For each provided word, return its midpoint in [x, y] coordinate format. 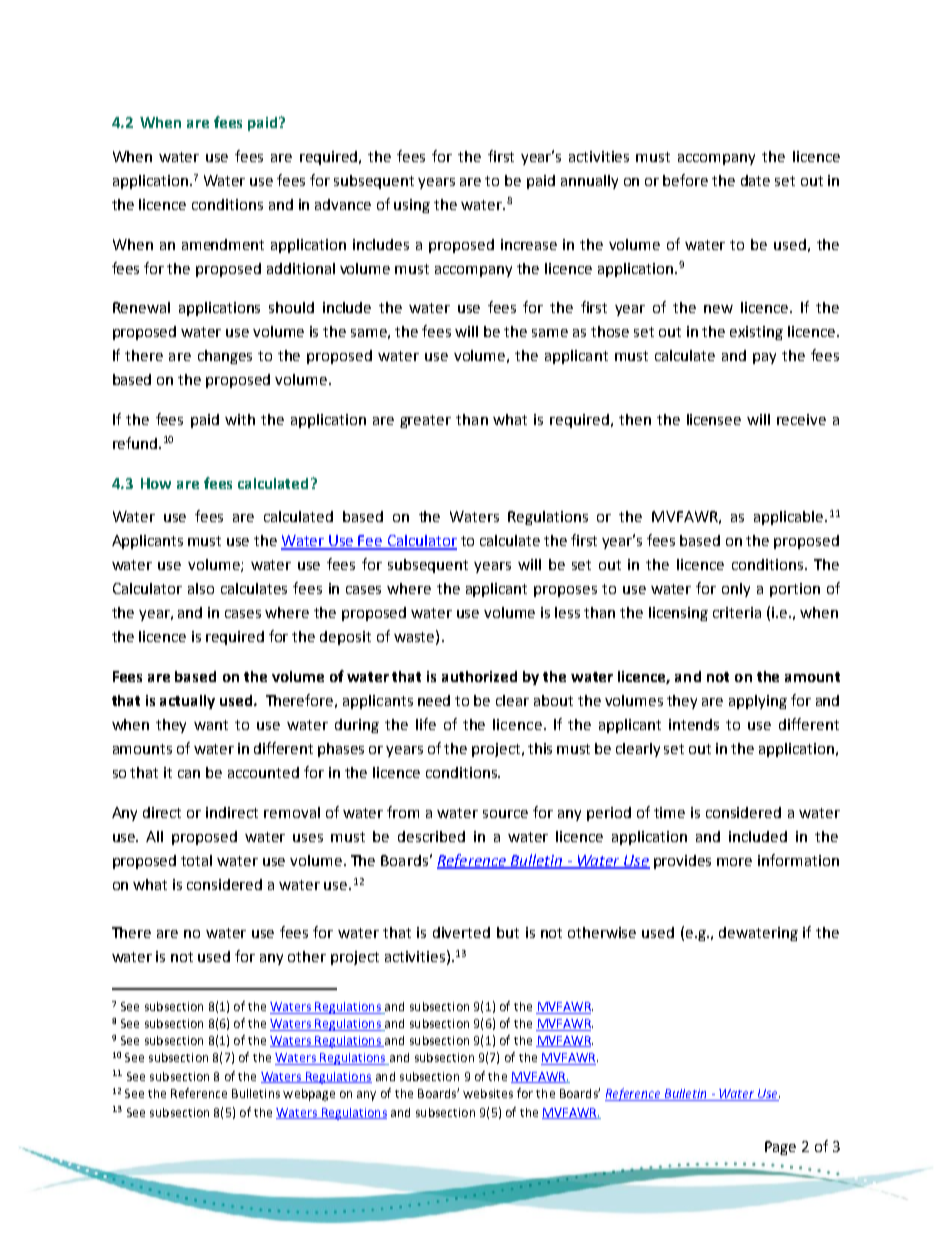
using [412, 206]
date [755, 180]
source [505, 814]
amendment [223, 244]
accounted [263, 772]
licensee [714, 419]
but [508, 932]
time [669, 812]
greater [425, 421]
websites [488, 1093]
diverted [461, 932]
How [156, 483]
